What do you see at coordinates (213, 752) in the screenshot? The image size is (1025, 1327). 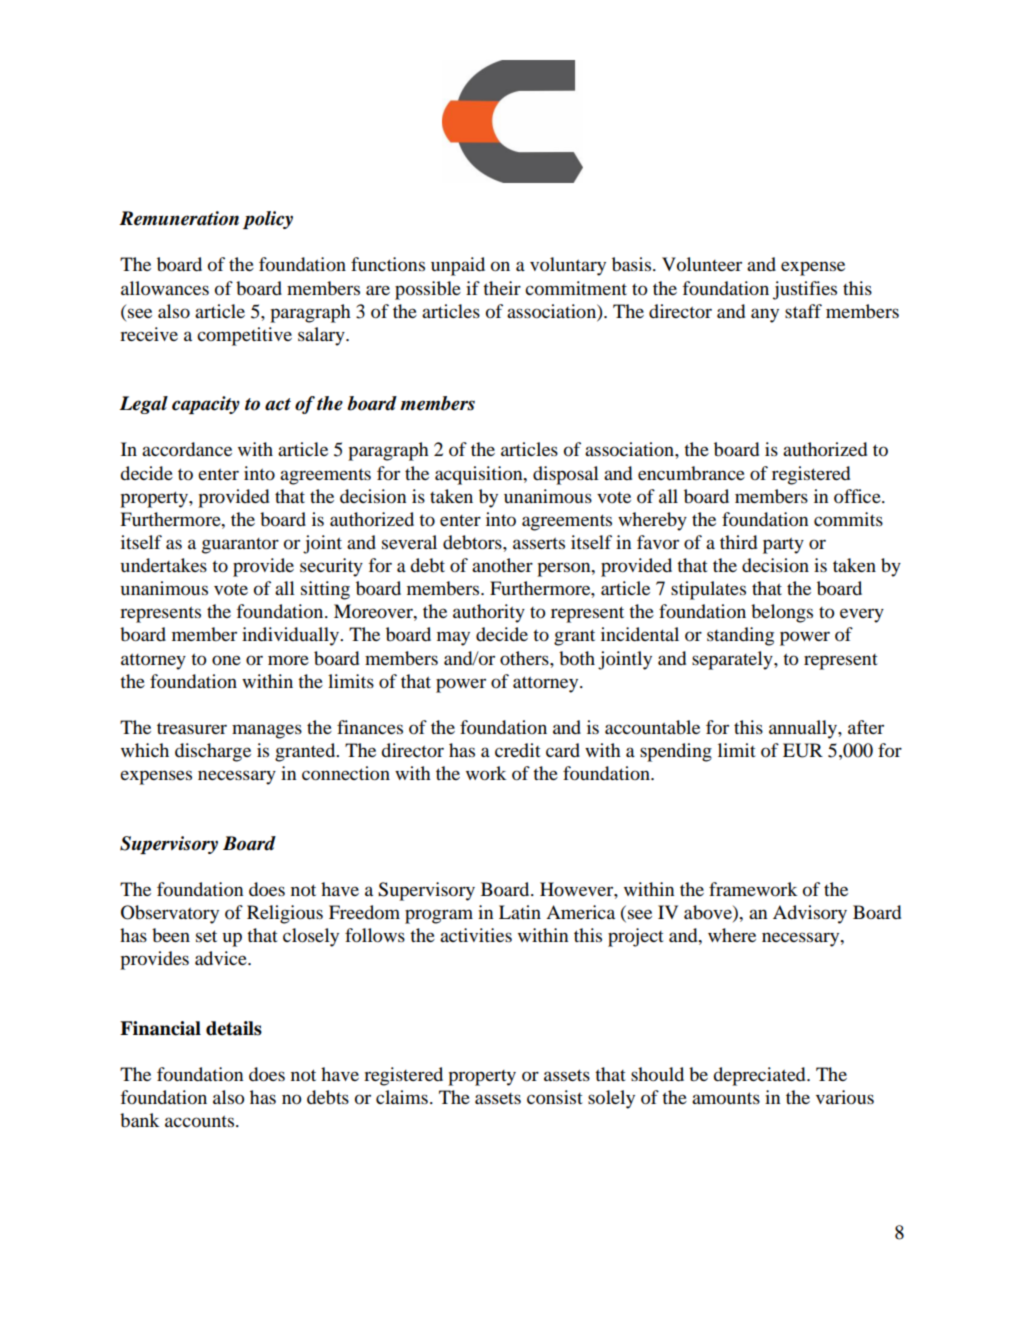 I see `discharge` at bounding box center [213, 752].
